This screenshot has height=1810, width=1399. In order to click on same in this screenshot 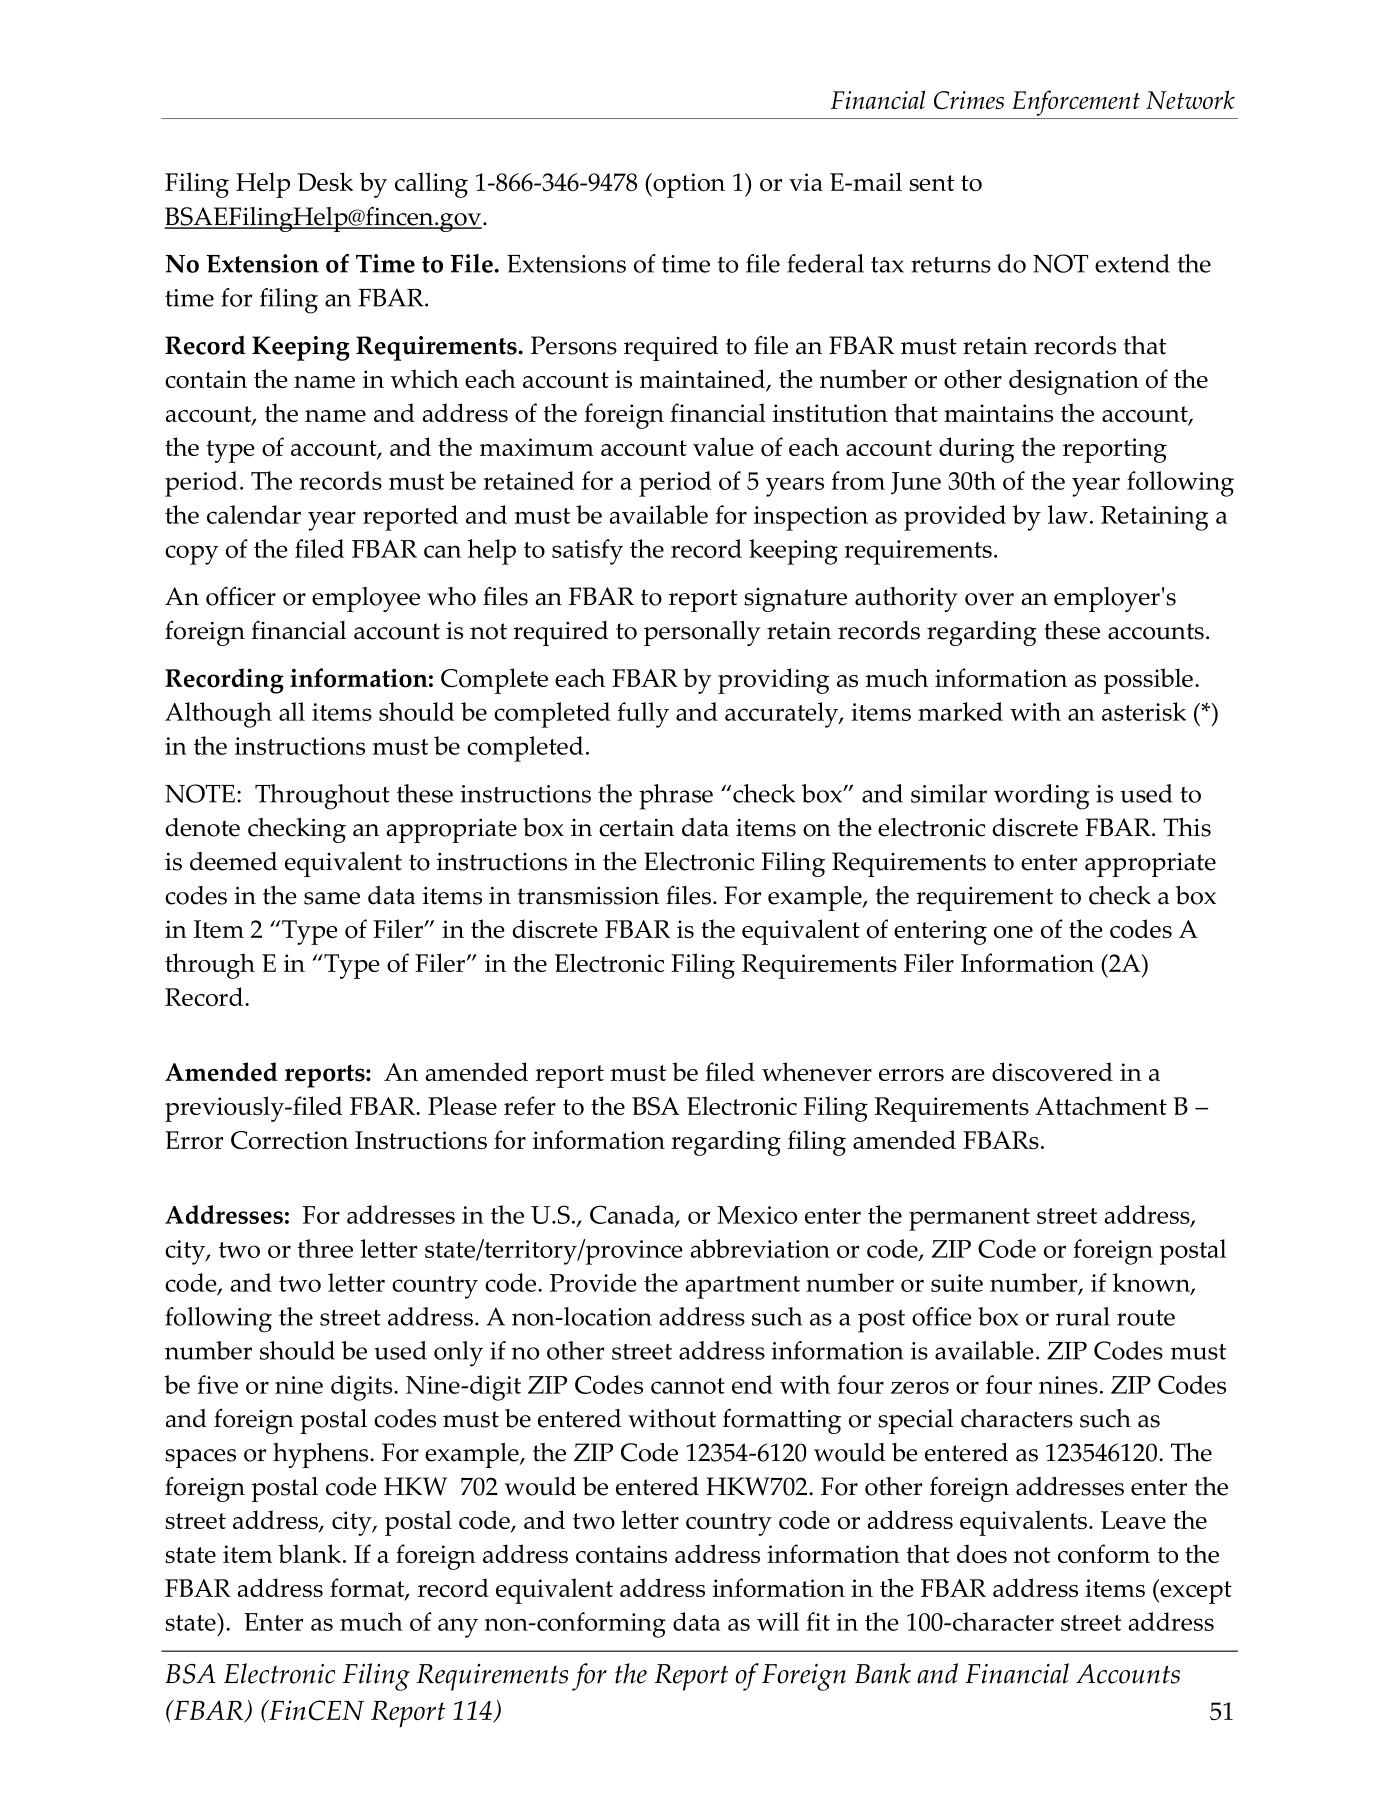, I will do `click(332, 898)`.
